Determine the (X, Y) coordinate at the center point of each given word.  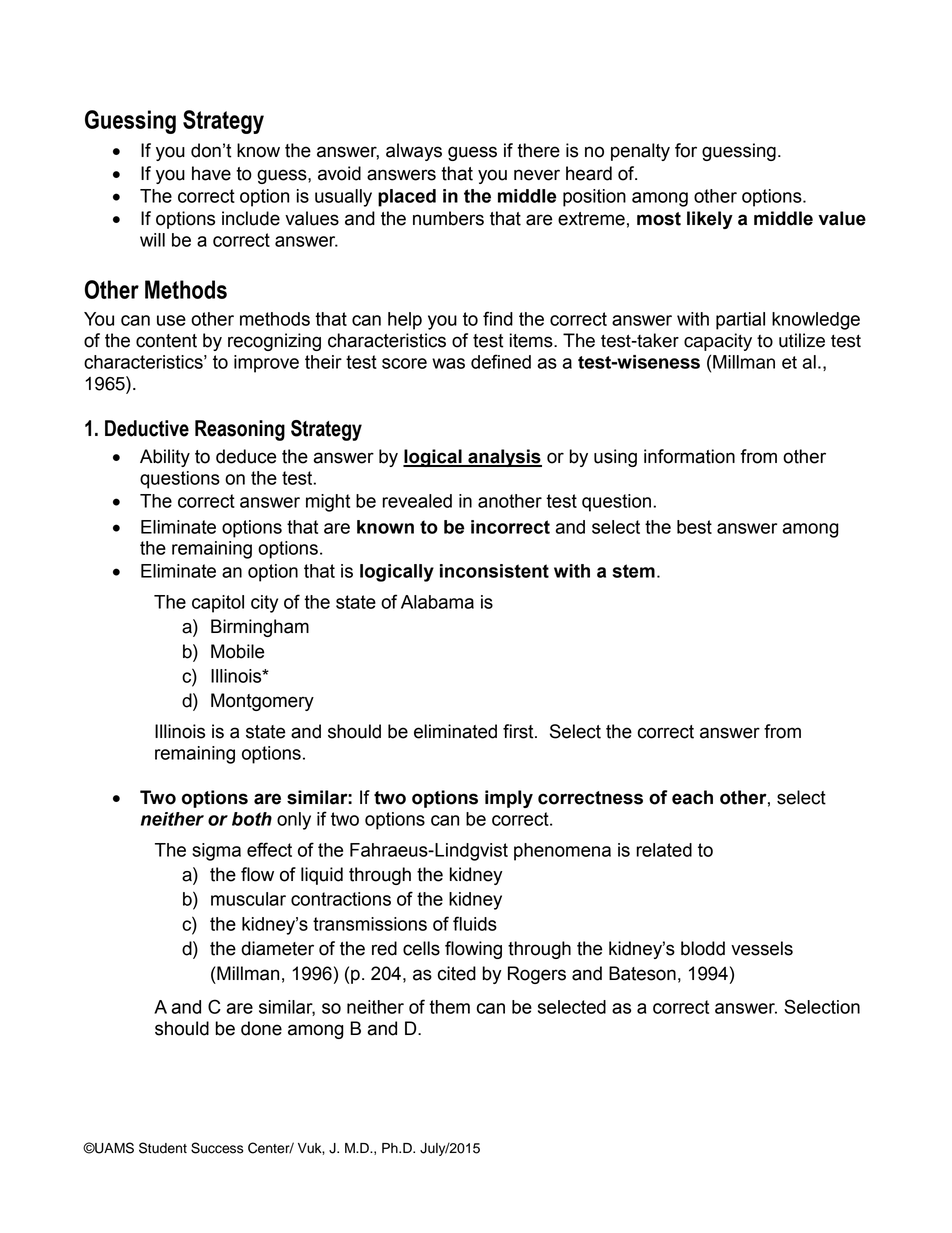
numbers (448, 218)
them (449, 1007)
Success (217, 1148)
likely (710, 220)
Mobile (237, 651)
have (211, 173)
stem (634, 571)
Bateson (642, 973)
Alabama (437, 602)
